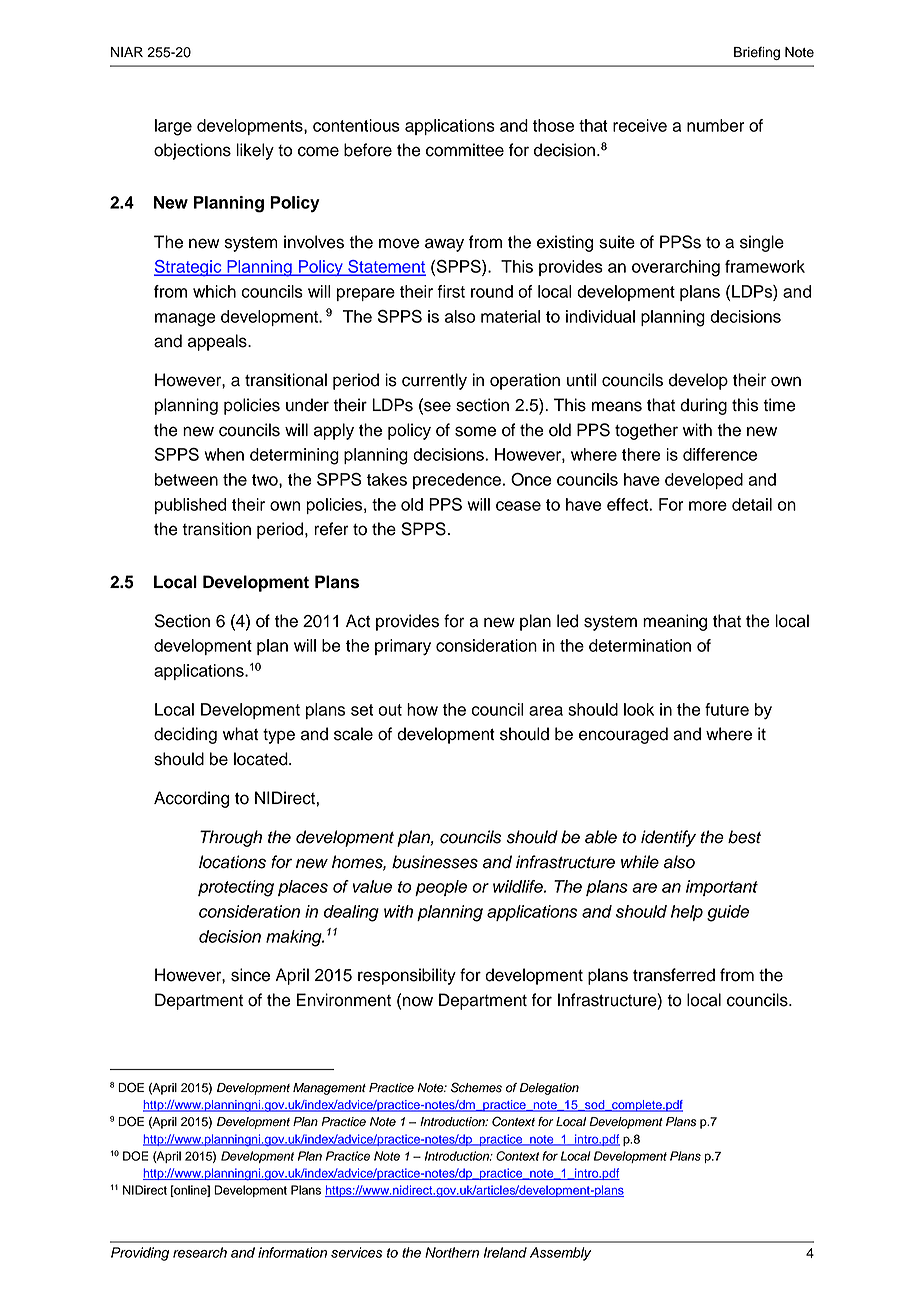 The width and height of the document is (924, 1308). What do you see at coordinates (200, 1252) in the document?
I see `research` at bounding box center [200, 1252].
